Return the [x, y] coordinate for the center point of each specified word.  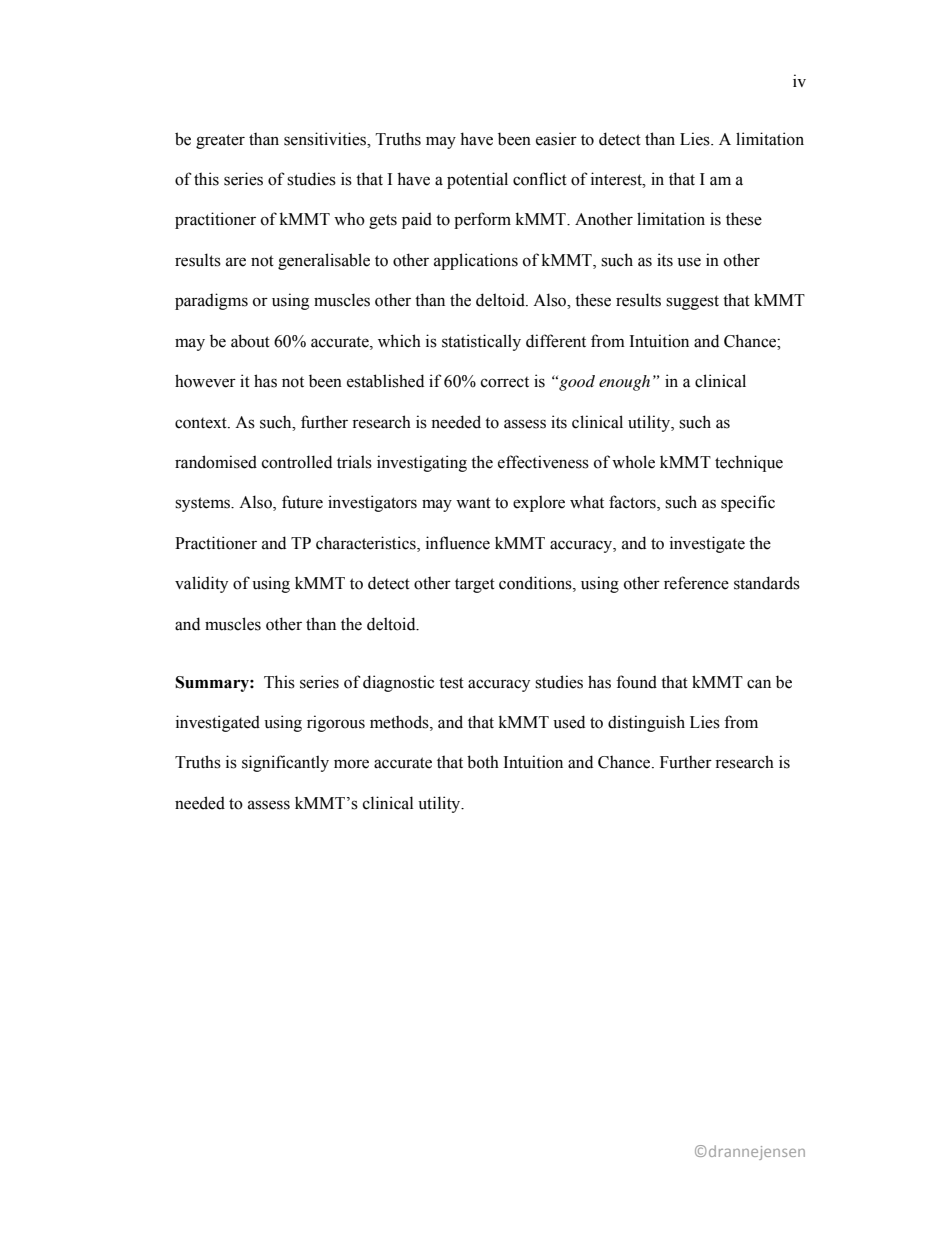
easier [556, 139]
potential [477, 180]
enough [624, 383]
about [250, 341]
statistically [481, 342]
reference [696, 583]
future [302, 502]
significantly [285, 763]
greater [220, 141]
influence [458, 543]
